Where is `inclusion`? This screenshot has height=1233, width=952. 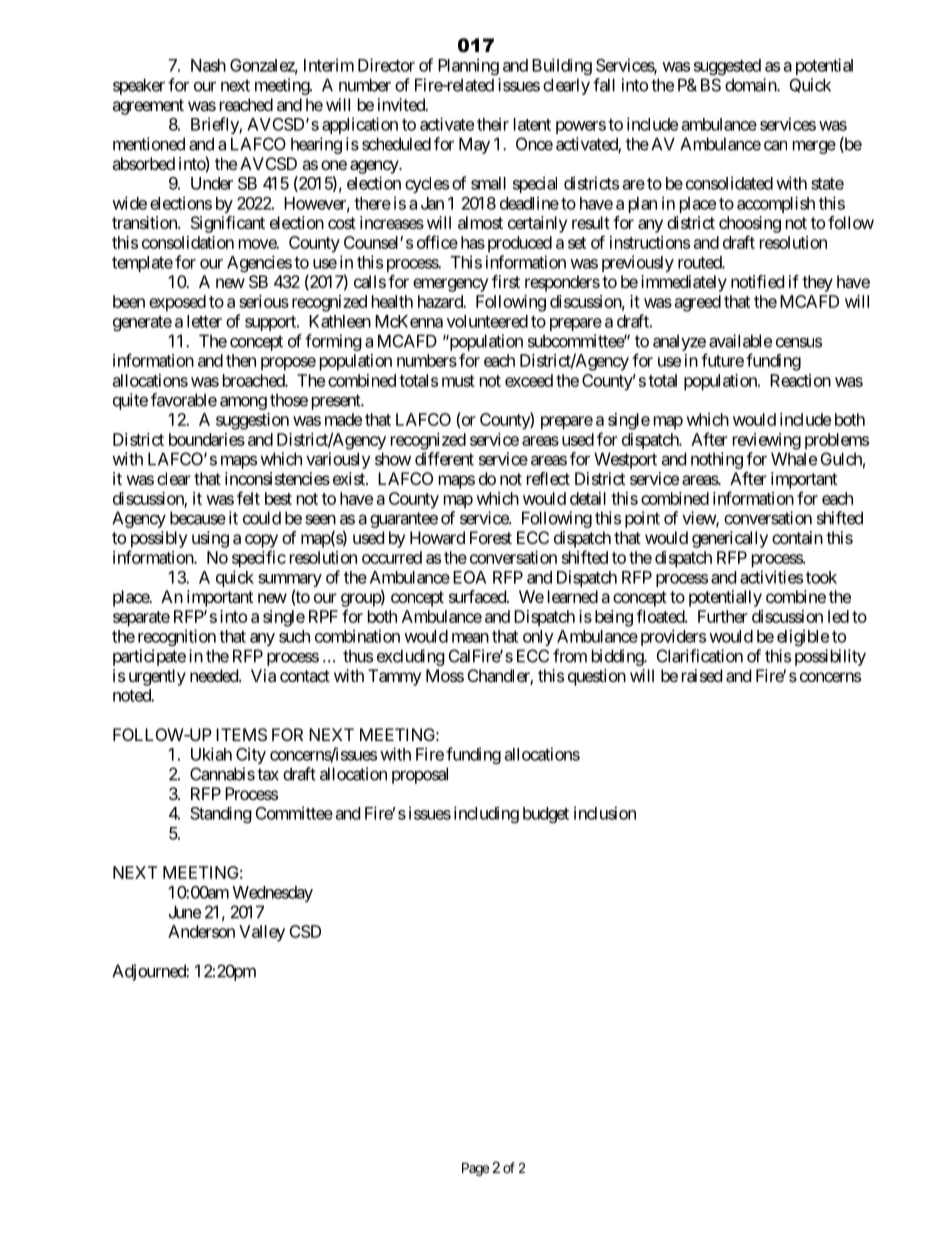 inclusion is located at coordinates (605, 813).
